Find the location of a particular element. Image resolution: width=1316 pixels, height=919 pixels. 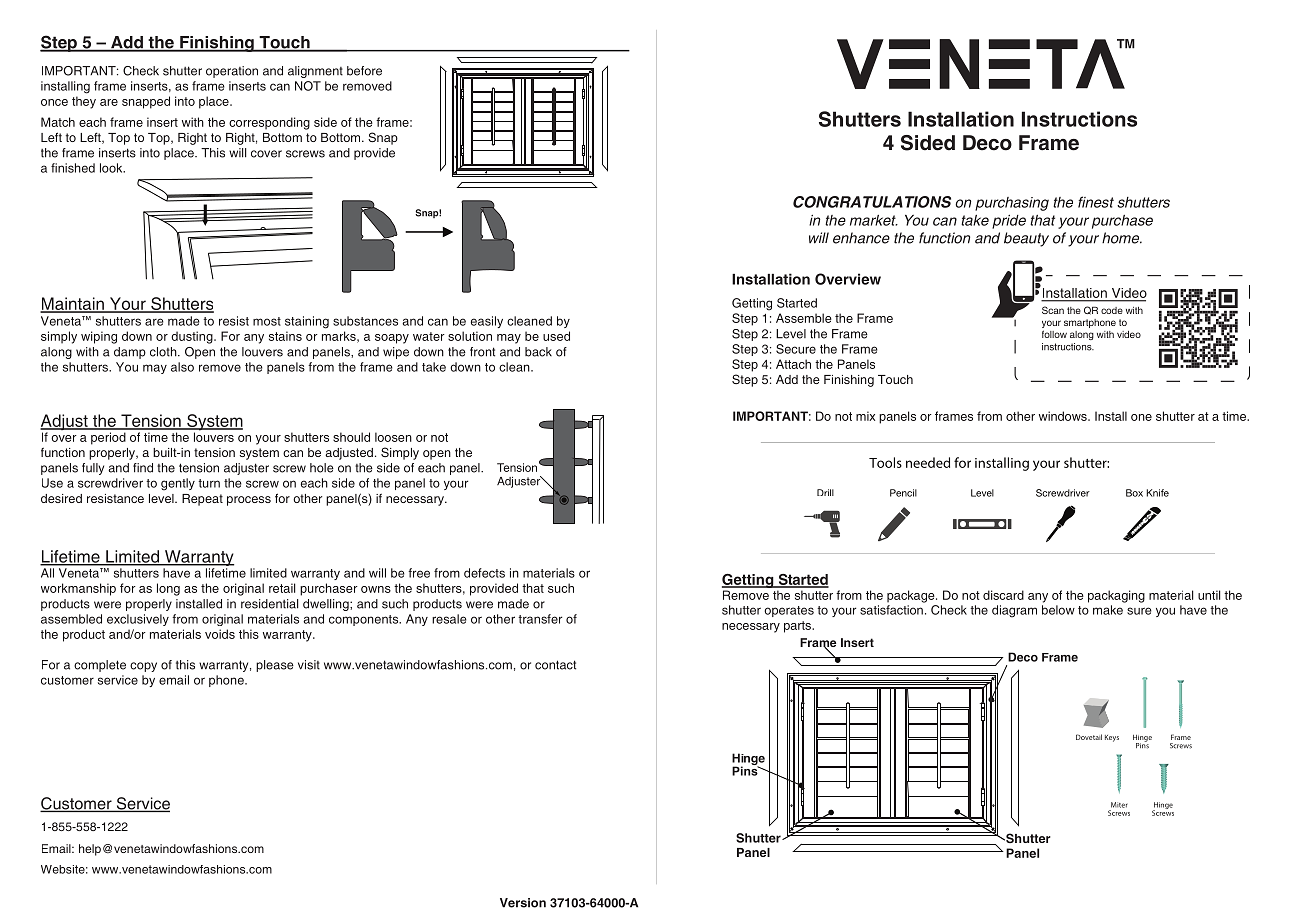

contact is located at coordinates (555, 665).
